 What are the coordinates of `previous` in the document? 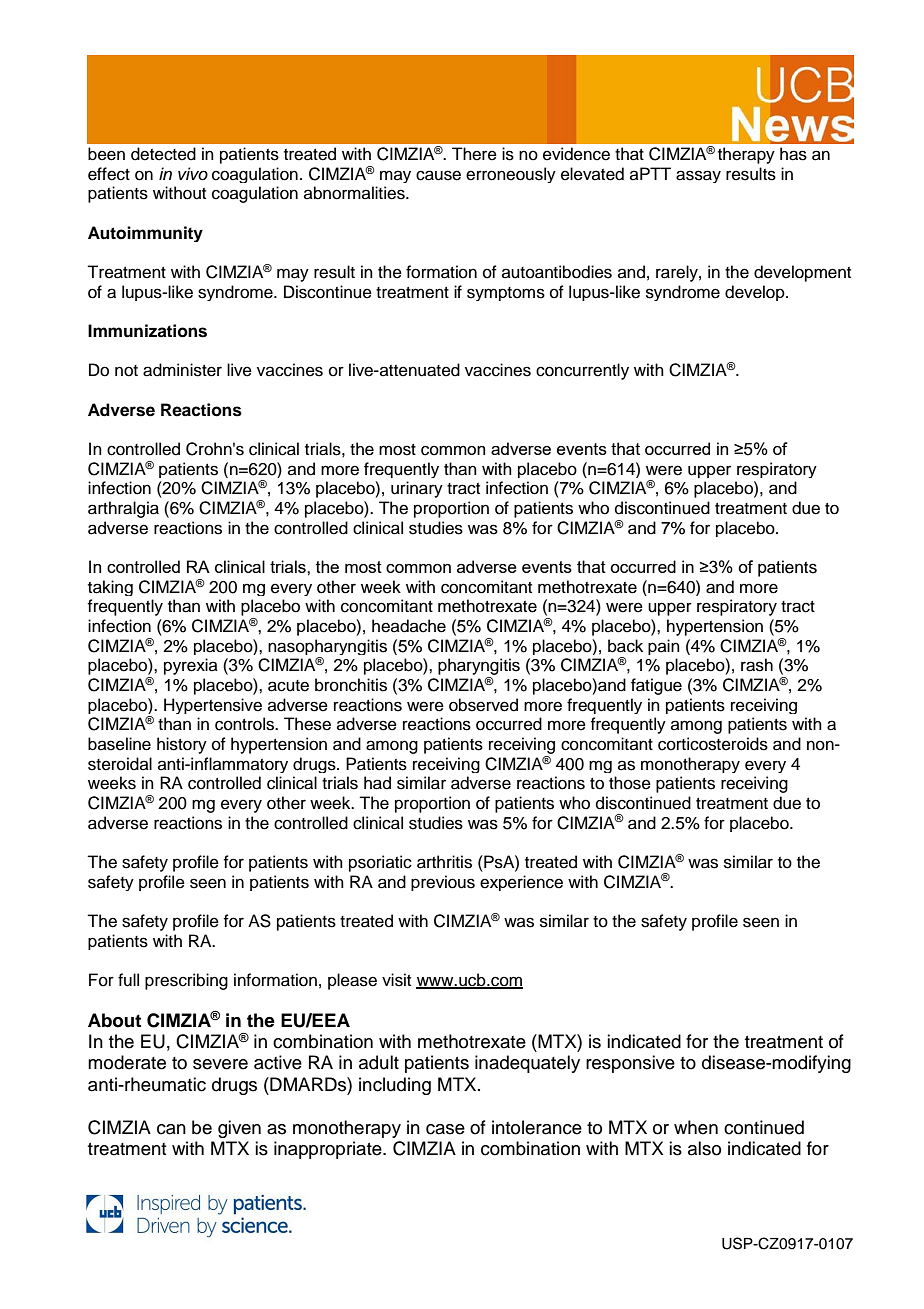 It's located at (443, 883).
